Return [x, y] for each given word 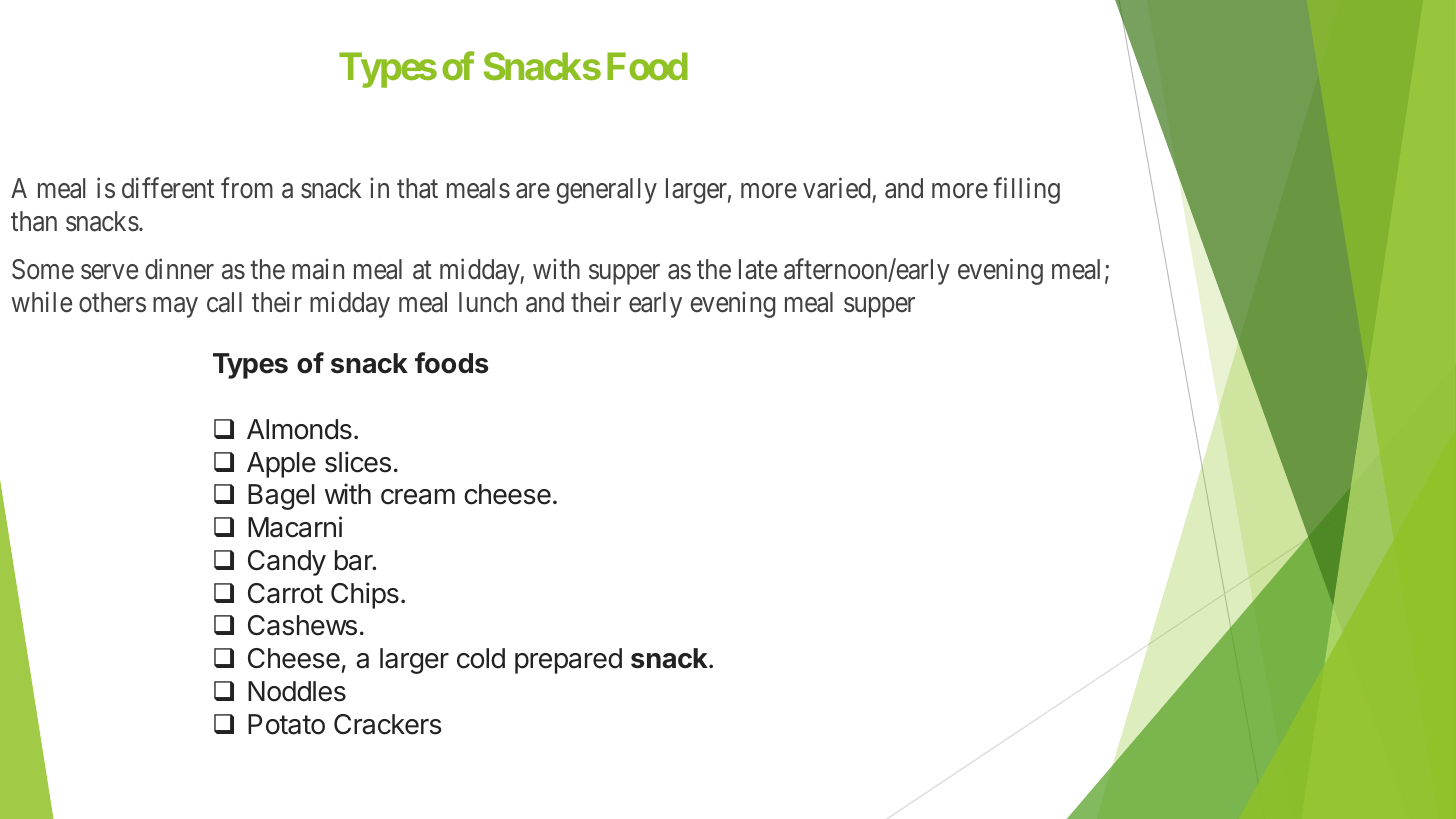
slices [358, 462]
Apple [281, 465]
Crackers [388, 724]
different [168, 188]
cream [418, 497]
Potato [286, 724]
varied [838, 190]
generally [607, 191]
